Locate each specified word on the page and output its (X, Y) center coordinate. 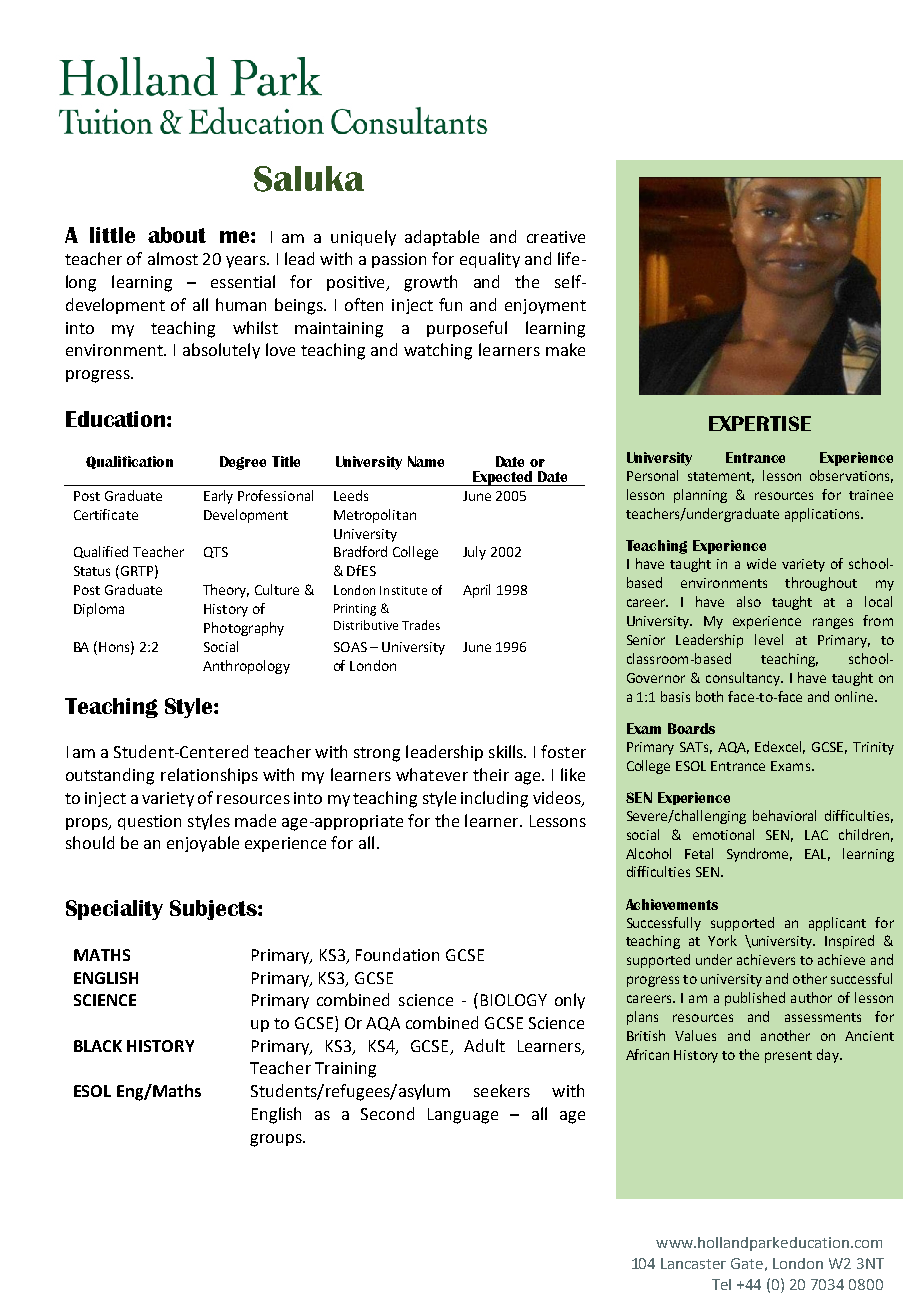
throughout (821, 584)
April (476, 591)
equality (490, 260)
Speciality (114, 910)
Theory (226, 591)
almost (173, 258)
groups (277, 1140)
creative (556, 237)
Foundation (397, 954)
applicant (837, 924)
